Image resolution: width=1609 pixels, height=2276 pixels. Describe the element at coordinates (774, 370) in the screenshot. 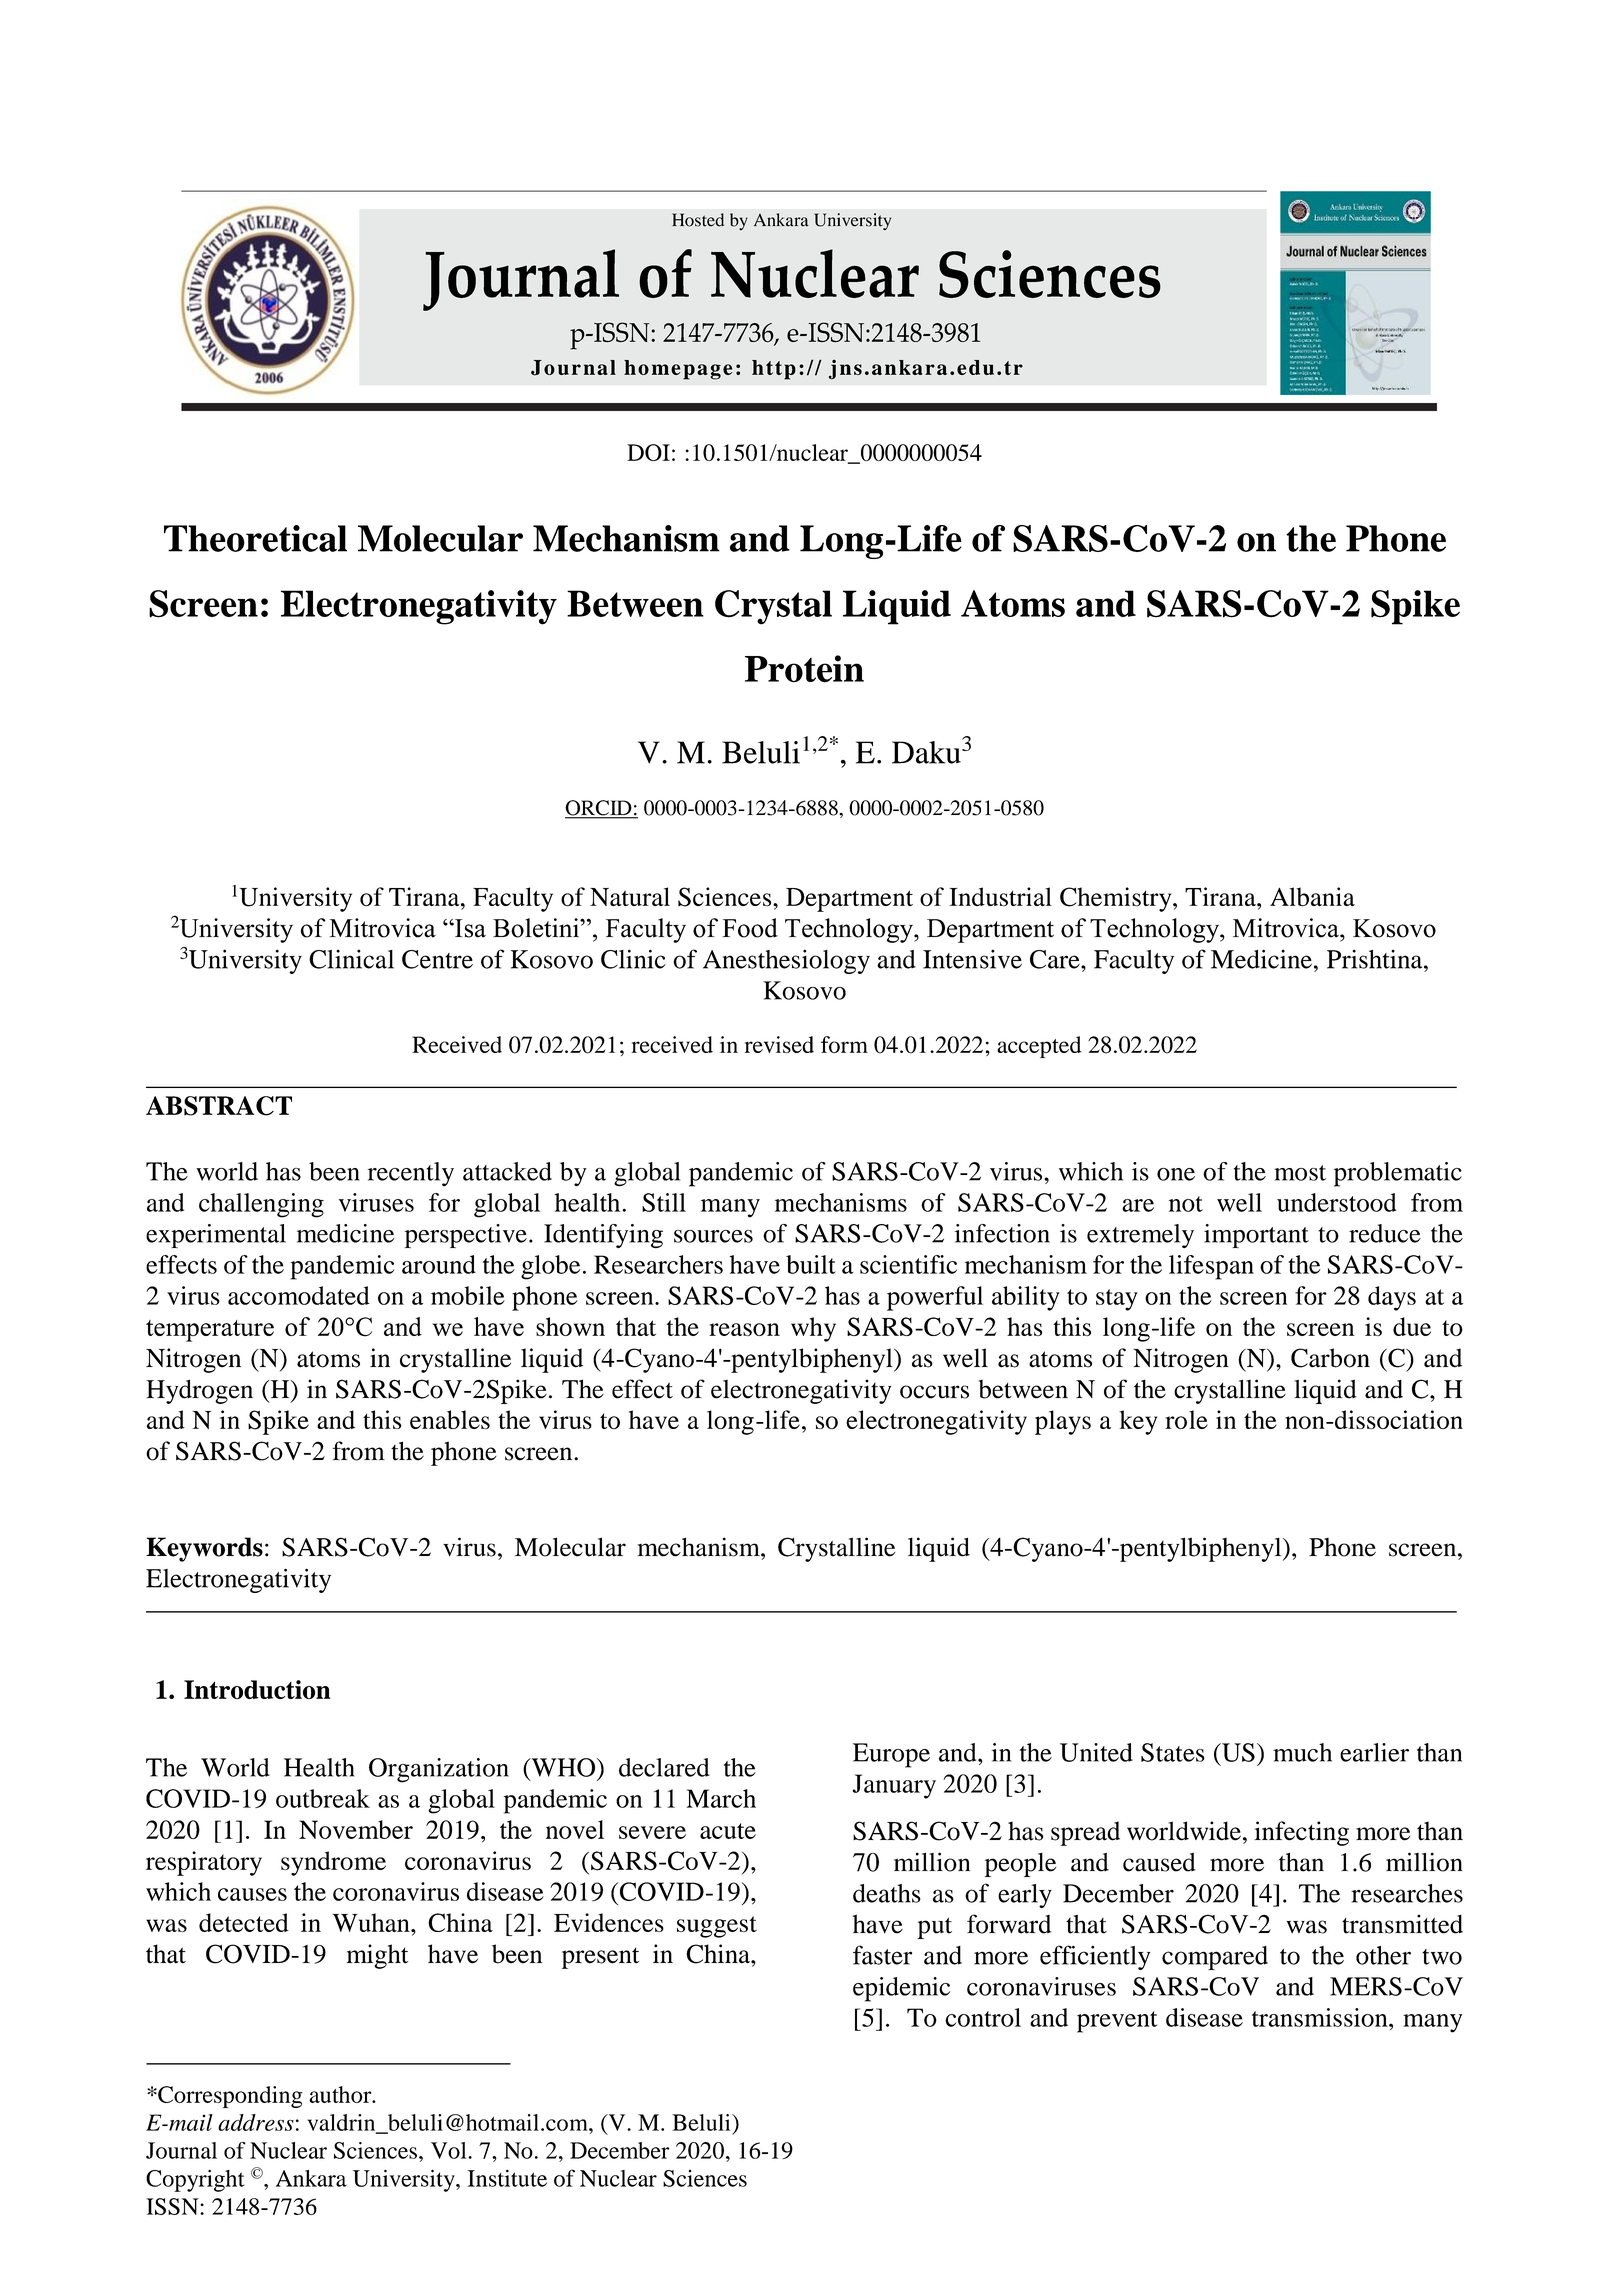

I see `http` at that location.
